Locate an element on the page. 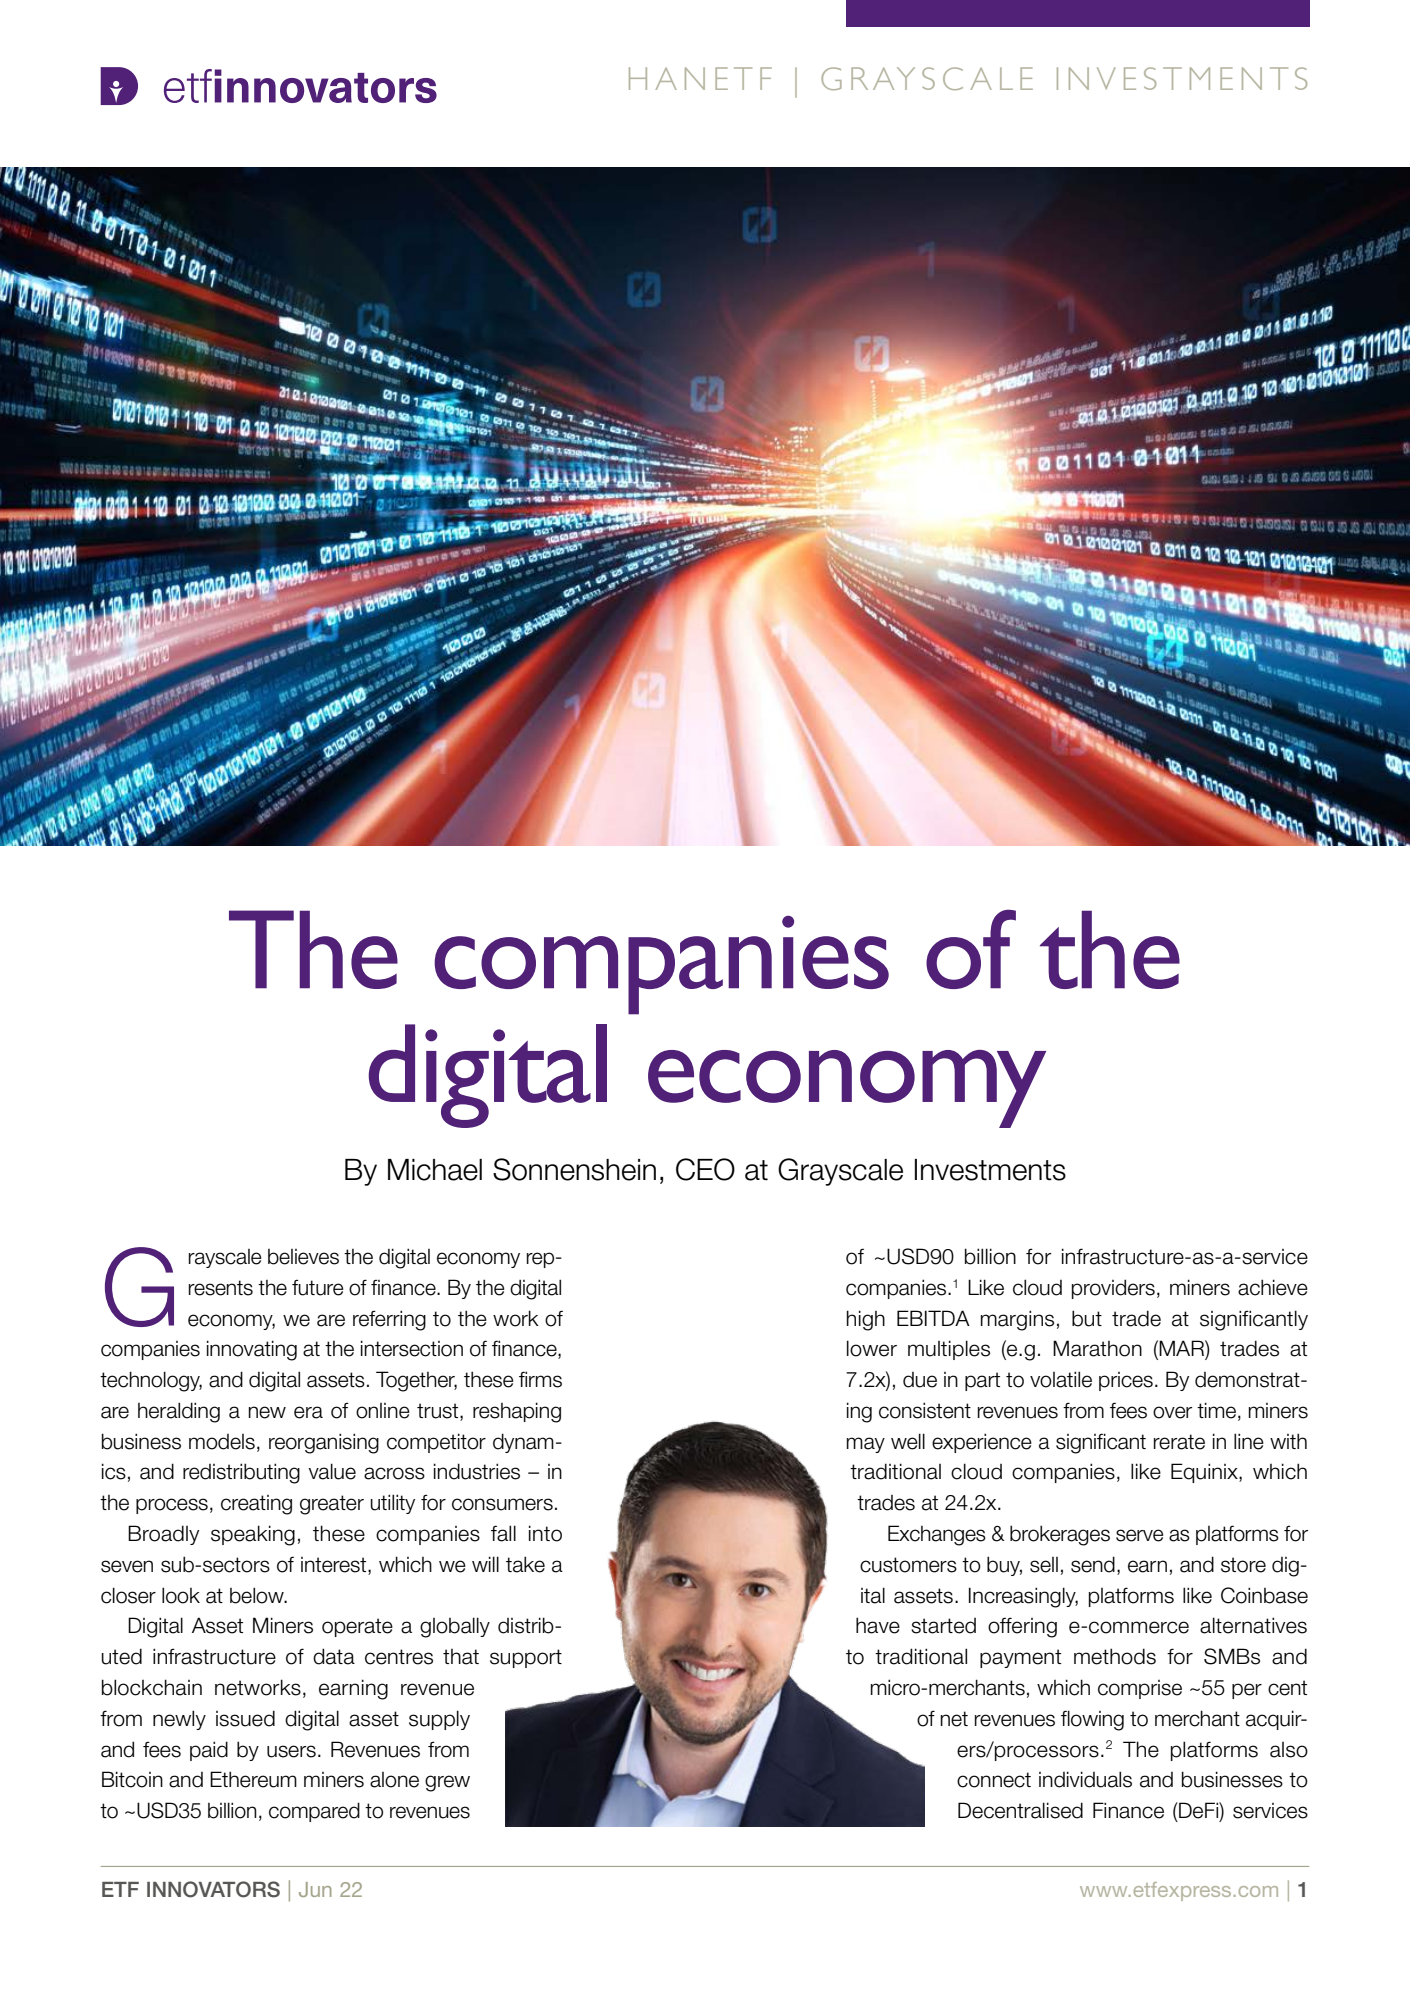 The width and height of the document is (1410, 1994). have is located at coordinates (878, 1625).
